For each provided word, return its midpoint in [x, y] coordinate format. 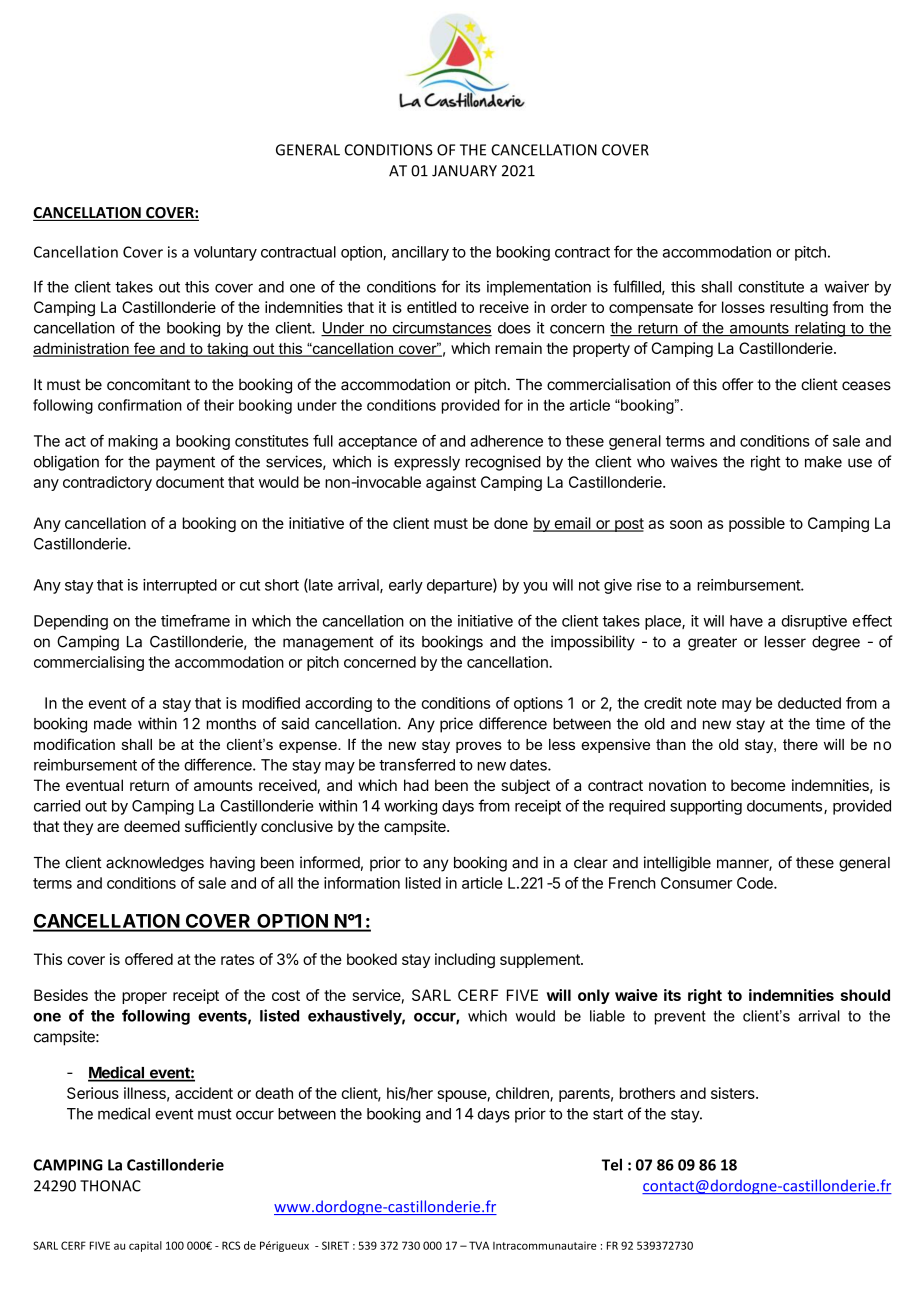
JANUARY [464, 171]
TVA [479, 1245]
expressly [427, 463]
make [823, 462]
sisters [734, 1093]
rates [237, 959]
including [465, 961]
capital [145, 1246]
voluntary [225, 253]
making [133, 442]
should [865, 995]
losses [743, 307]
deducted [809, 703]
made [113, 724]
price [456, 725]
